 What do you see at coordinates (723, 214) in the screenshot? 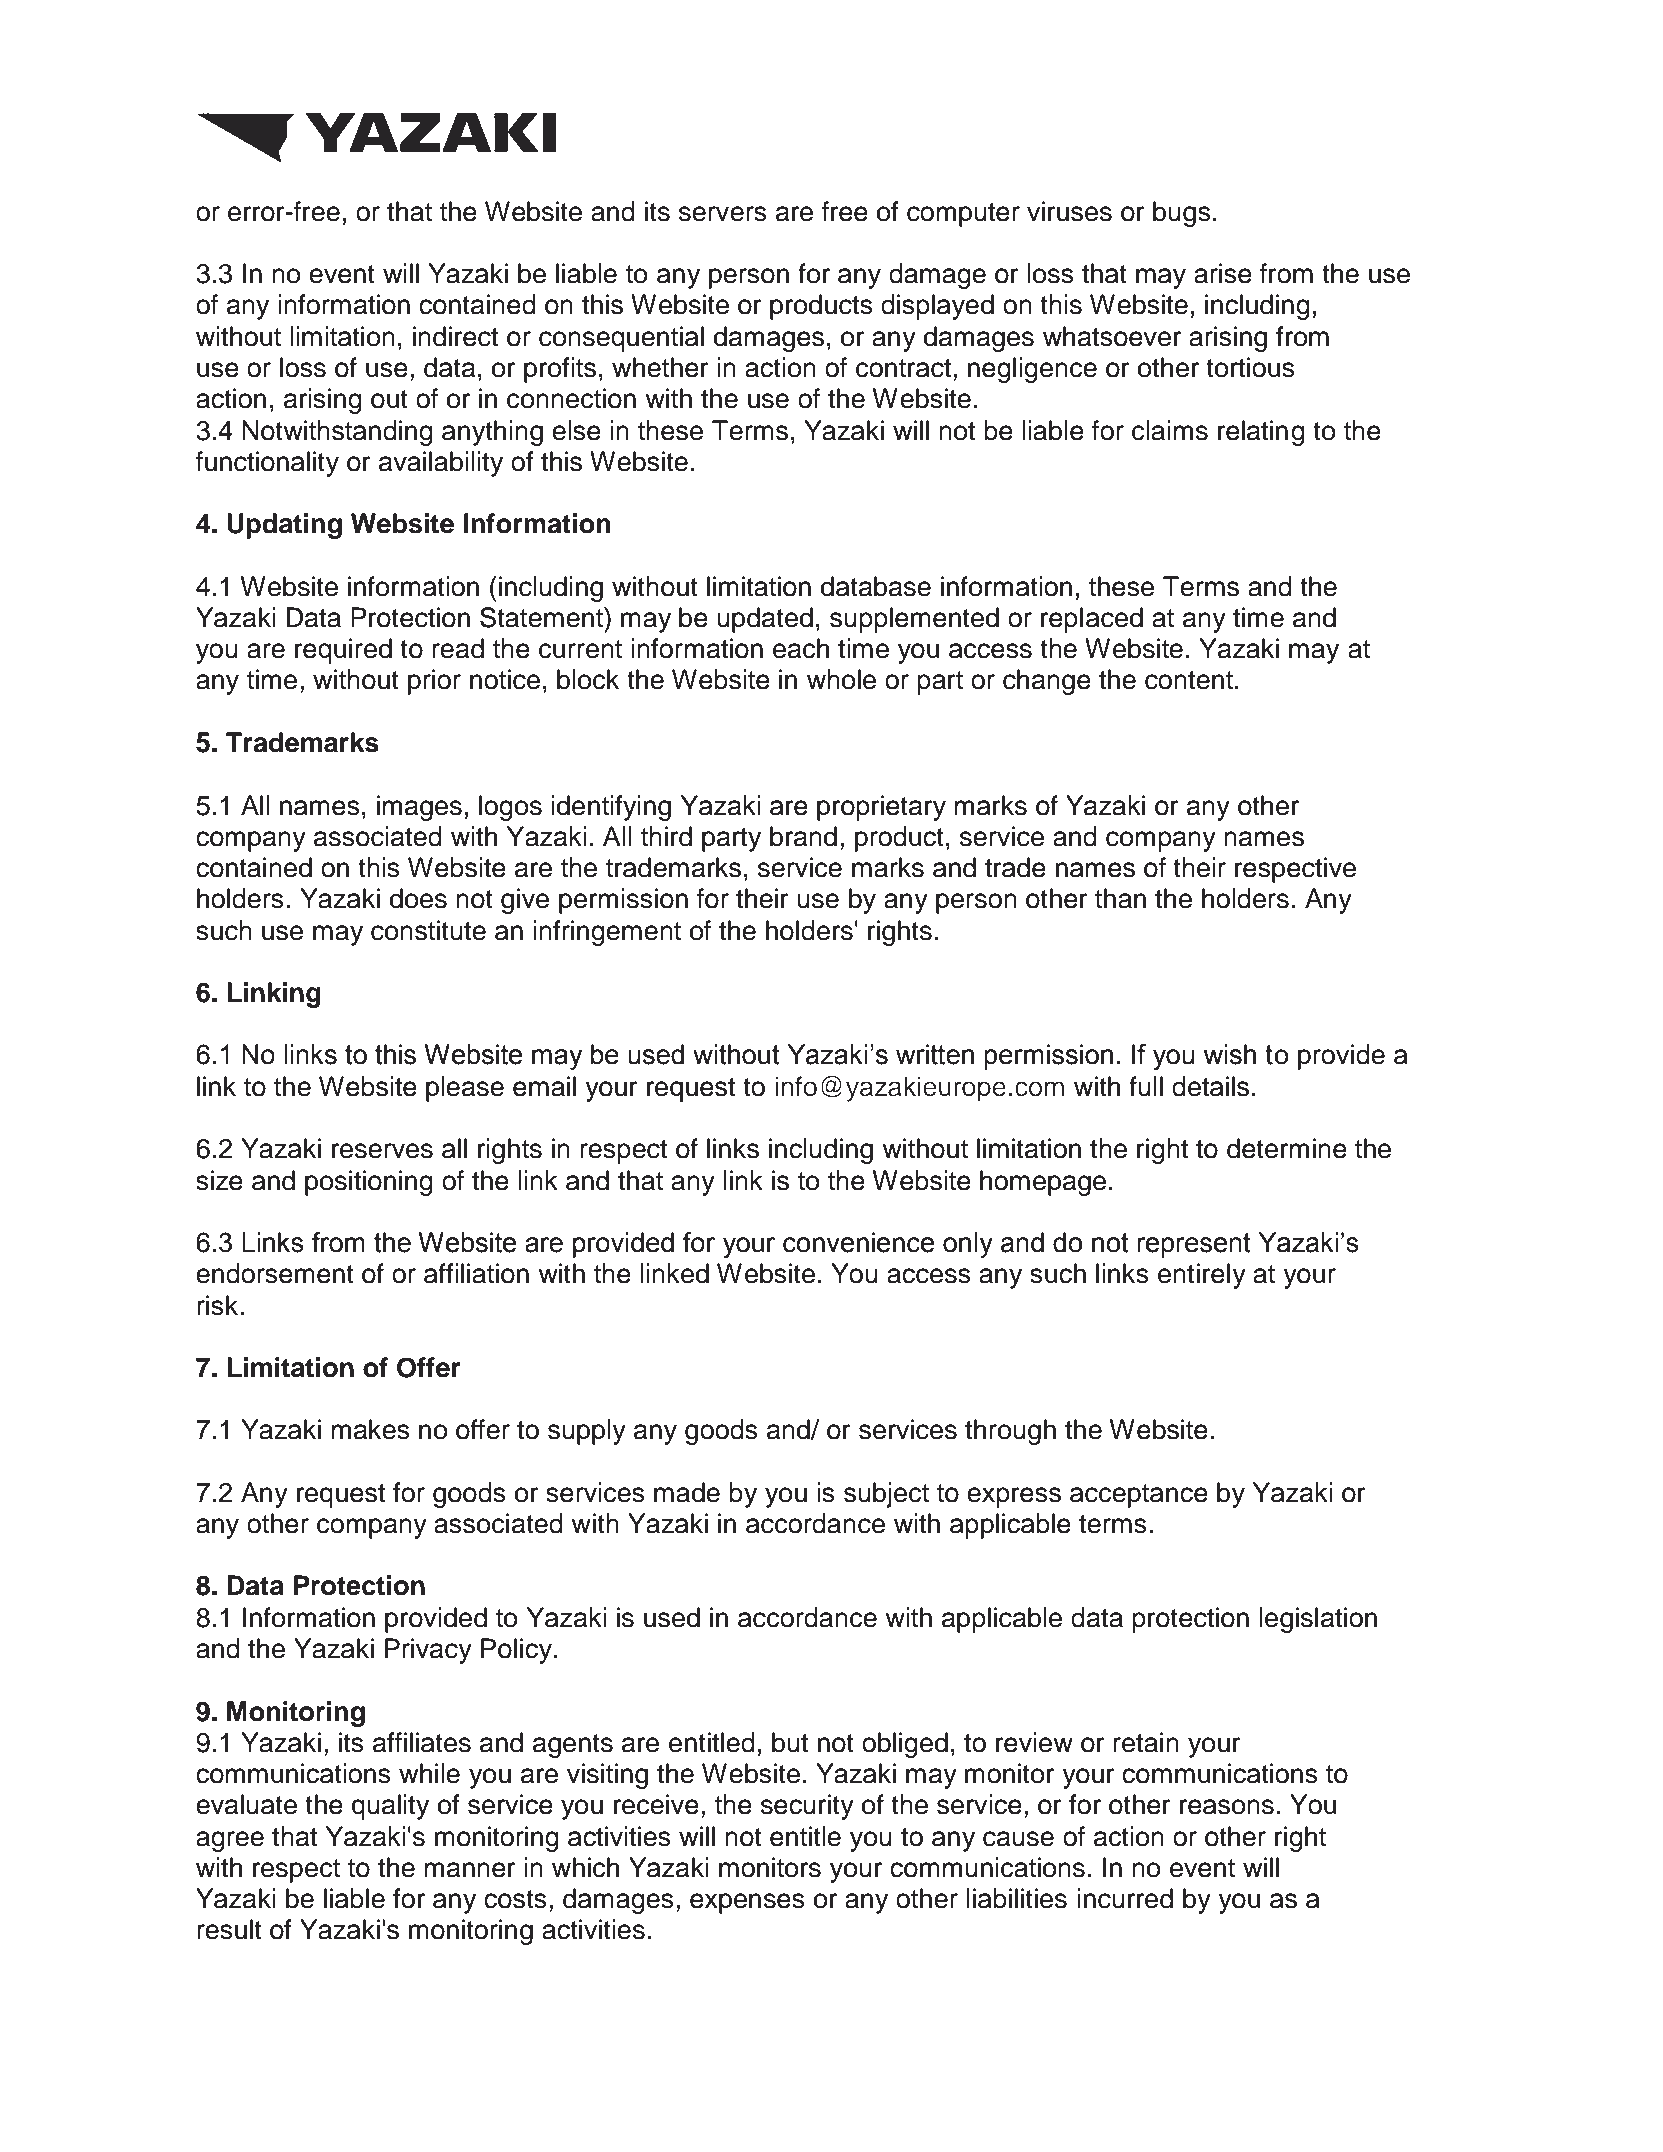
I see `servers` at bounding box center [723, 214].
